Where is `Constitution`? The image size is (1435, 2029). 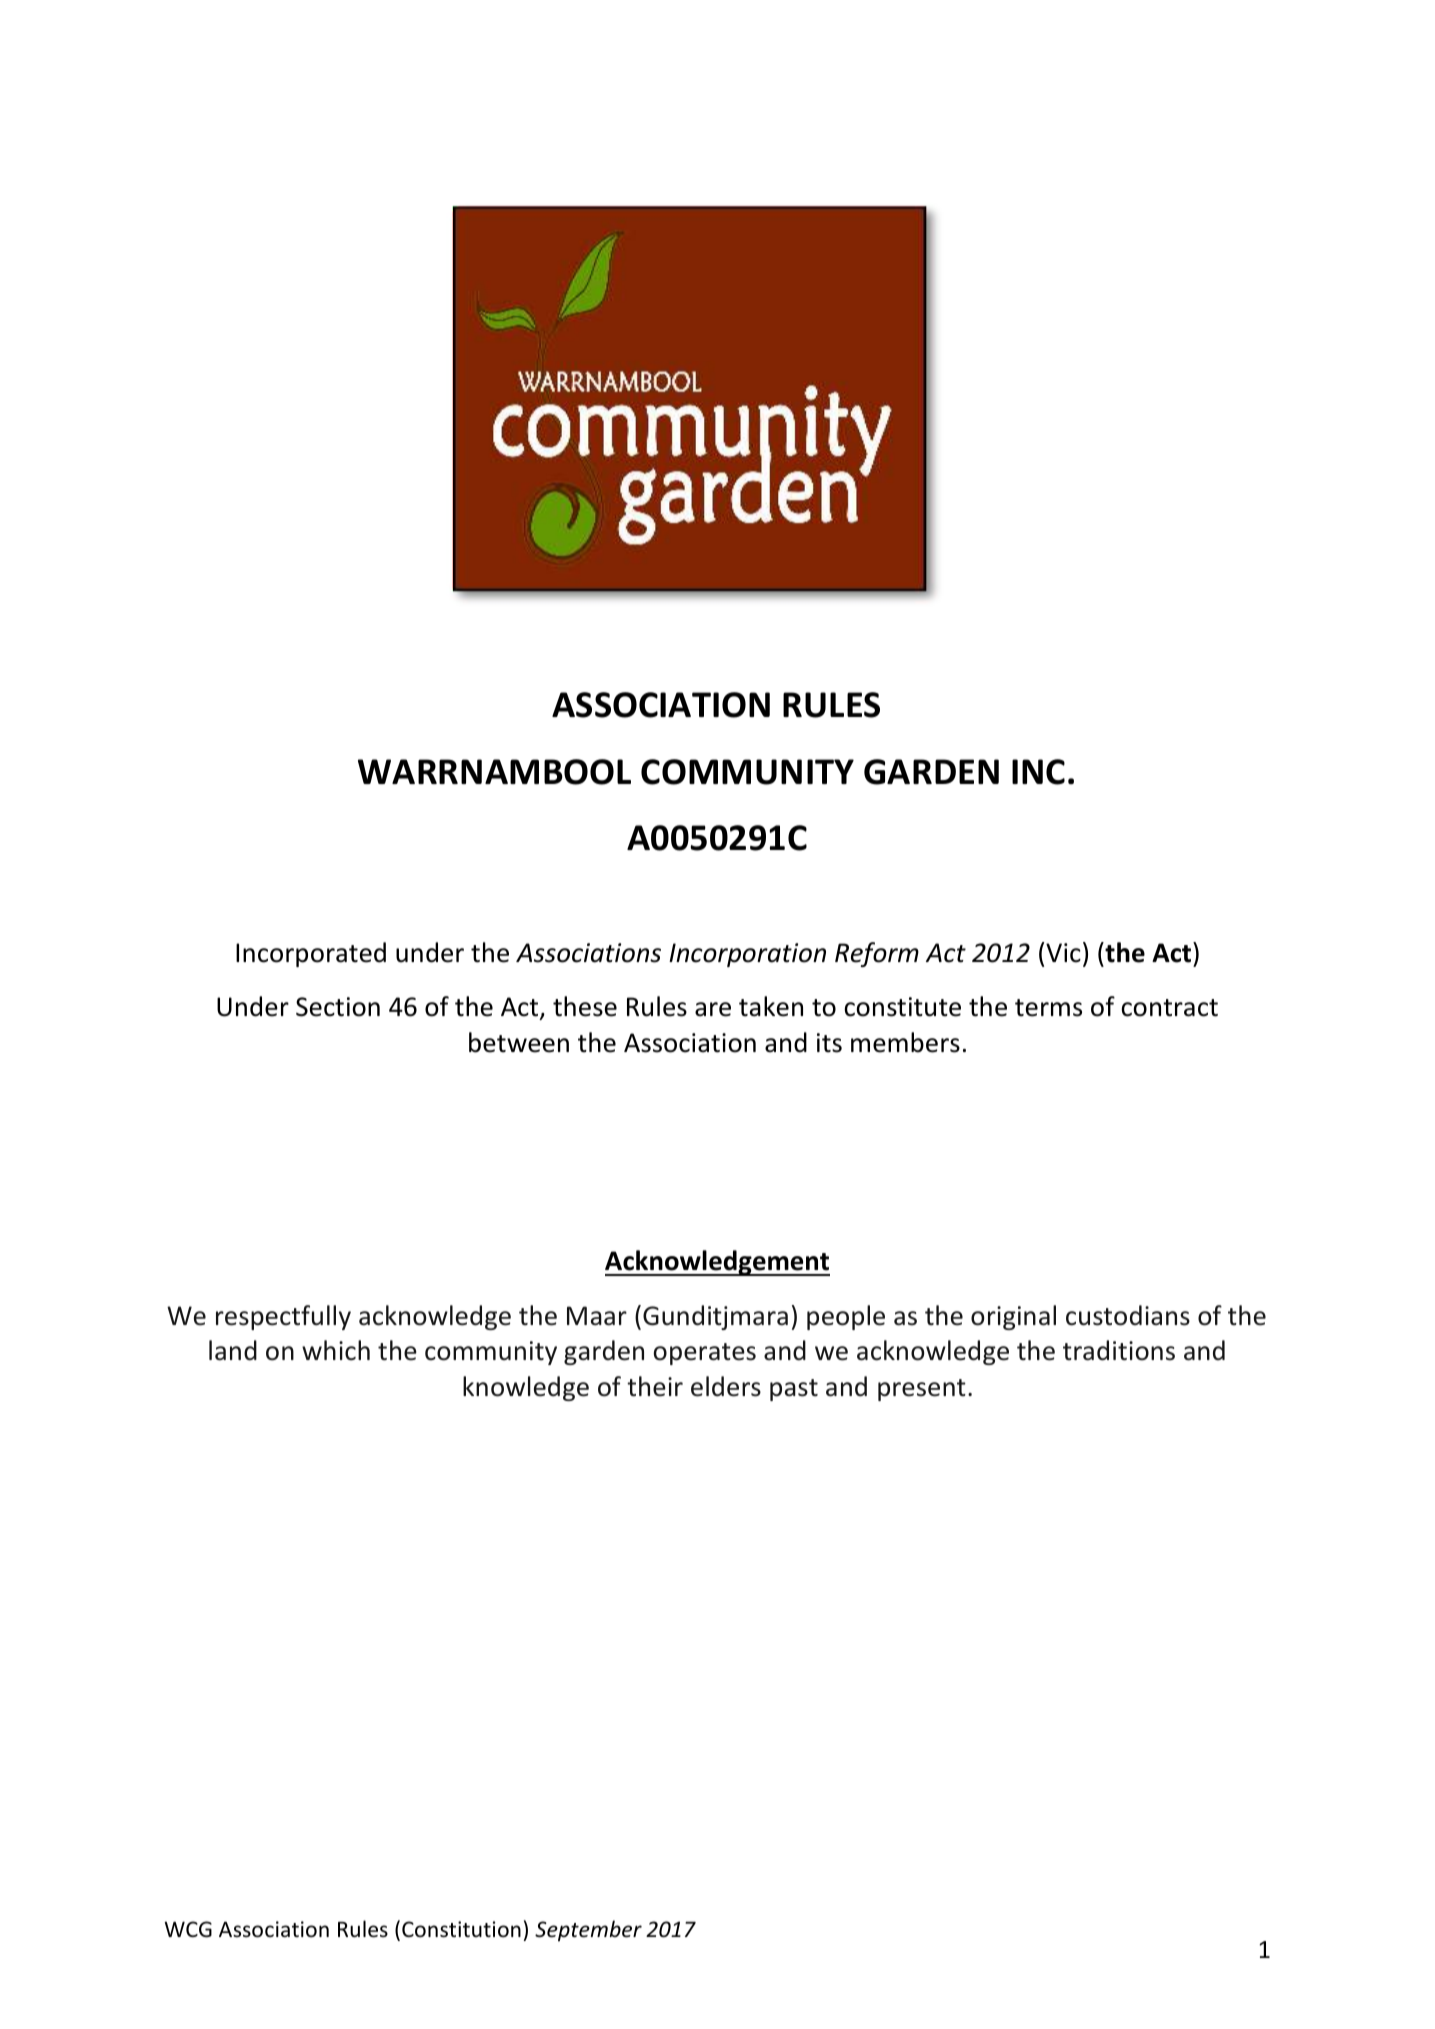
Constitution is located at coordinates (461, 1929).
